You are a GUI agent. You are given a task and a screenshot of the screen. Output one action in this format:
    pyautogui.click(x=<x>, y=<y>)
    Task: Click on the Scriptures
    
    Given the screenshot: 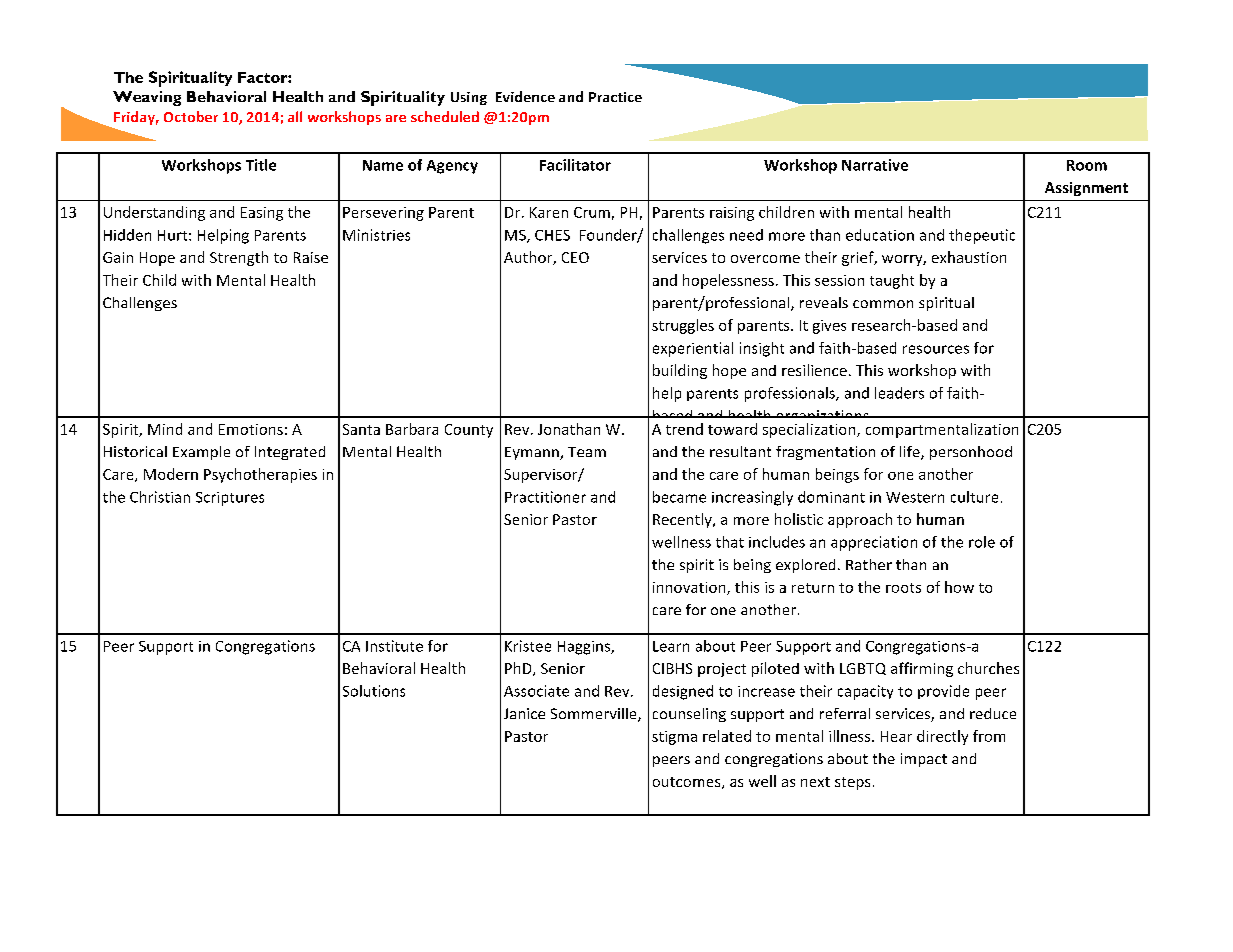 What is the action you would take?
    pyautogui.click(x=230, y=499)
